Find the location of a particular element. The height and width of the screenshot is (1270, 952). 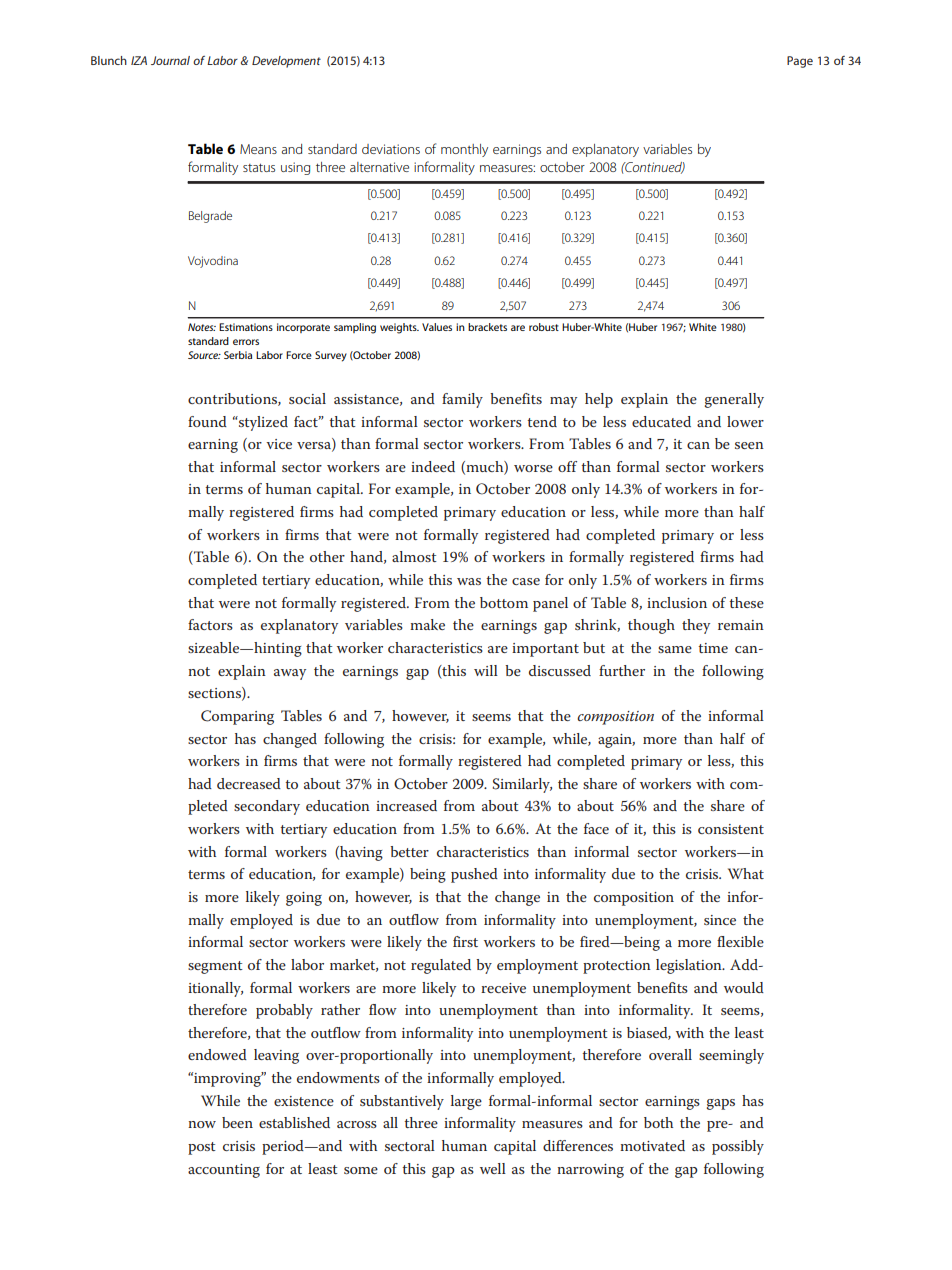

been is located at coordinates (237, 1122).
